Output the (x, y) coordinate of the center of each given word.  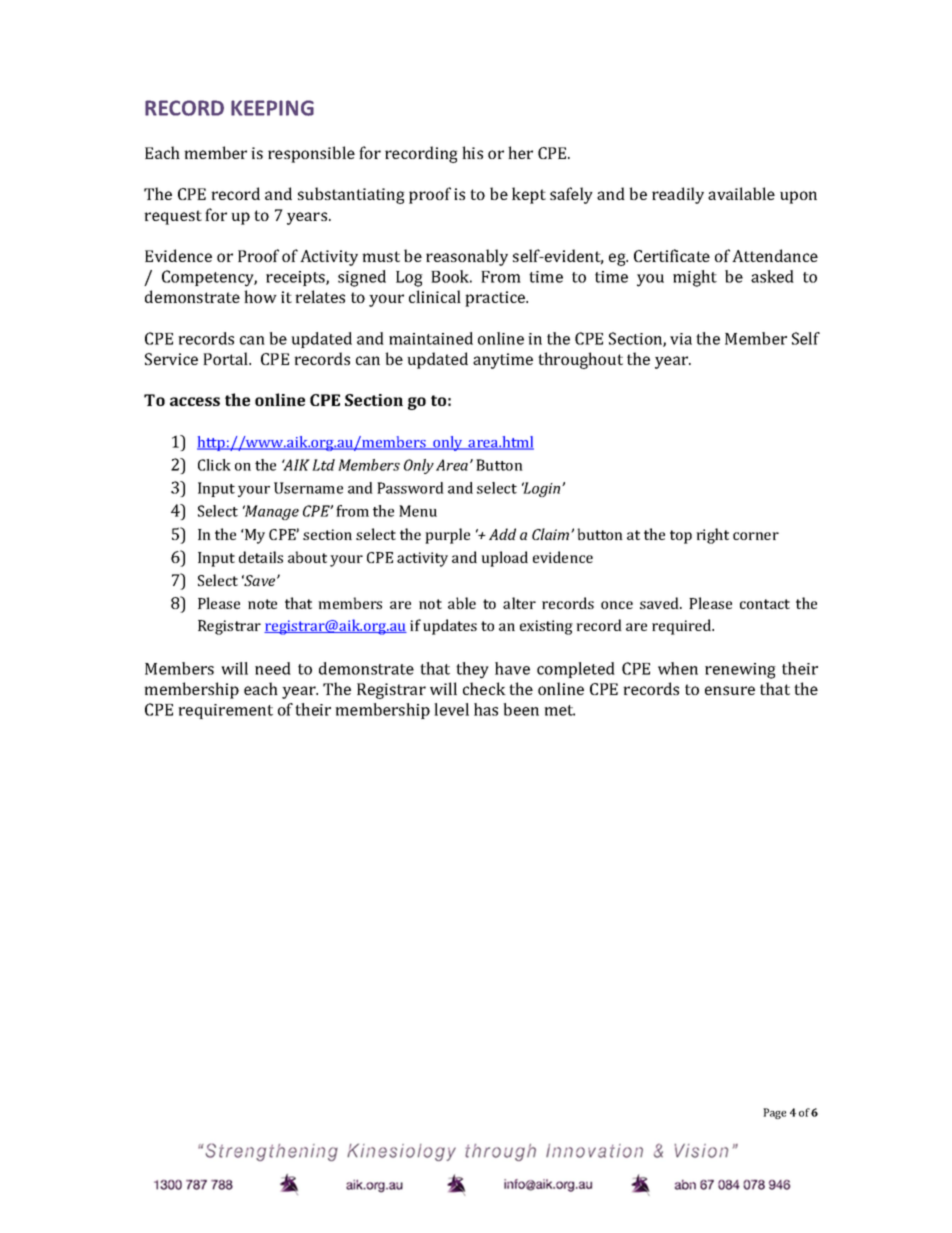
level (451, 709)
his (472, 152)
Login (542, 489)
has (486, 709)
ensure (730, 690)
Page (774, 1113)
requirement (225, 711)
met (559, 710)
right (712, 536)
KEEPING (272, 108)
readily (678, 195)
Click (214, 465)
